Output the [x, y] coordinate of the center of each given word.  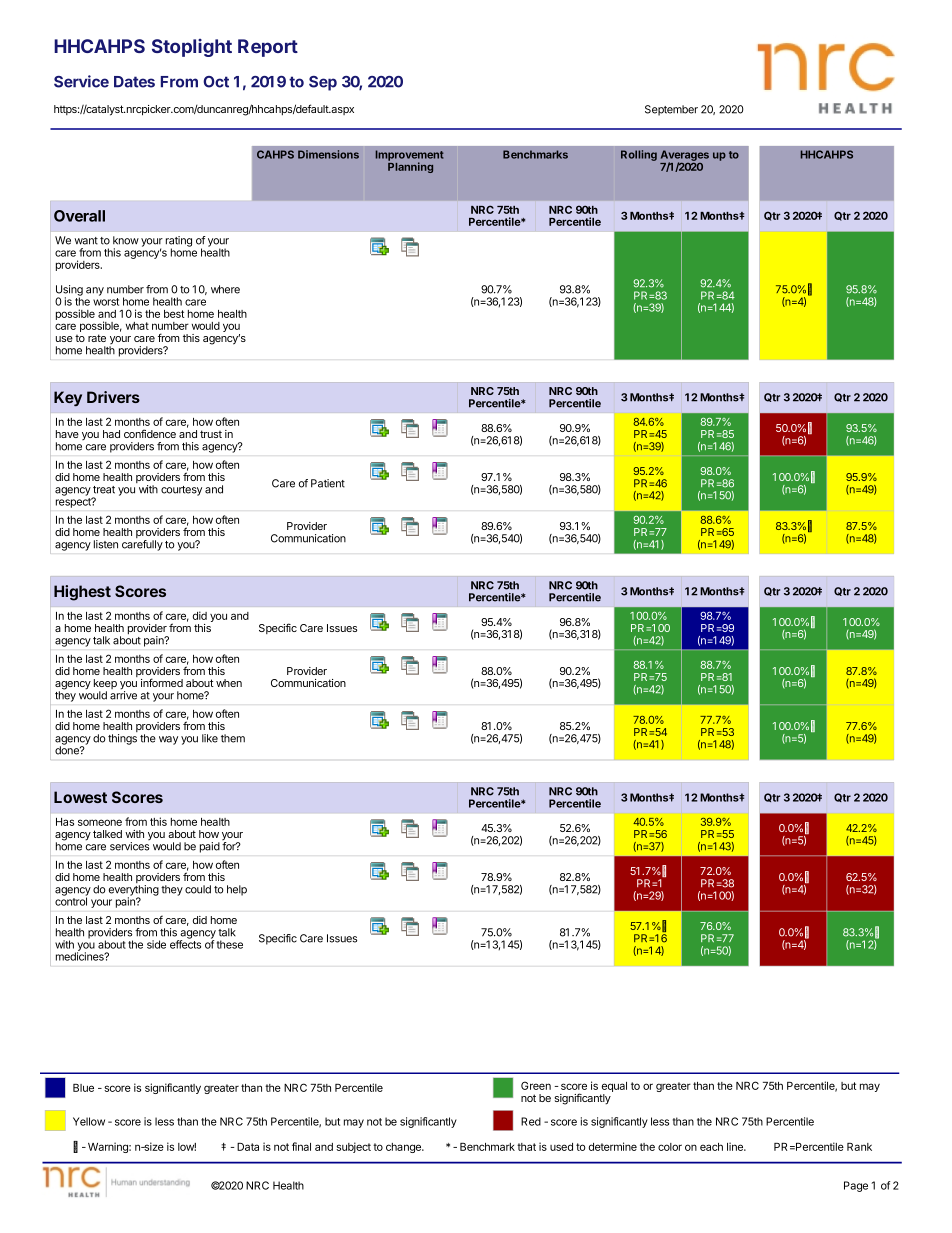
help [237, 890]
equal [613, 1088]
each [711, 1147]
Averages [684, 157]
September [671, 110]
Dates [134, 82]
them [233, 738]
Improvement [410, 156]
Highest [82, 593]
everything [134, 891]
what [137, 326]
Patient [328, 483]
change [404, 1148]
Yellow [89, 1121]
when [229, 683]
